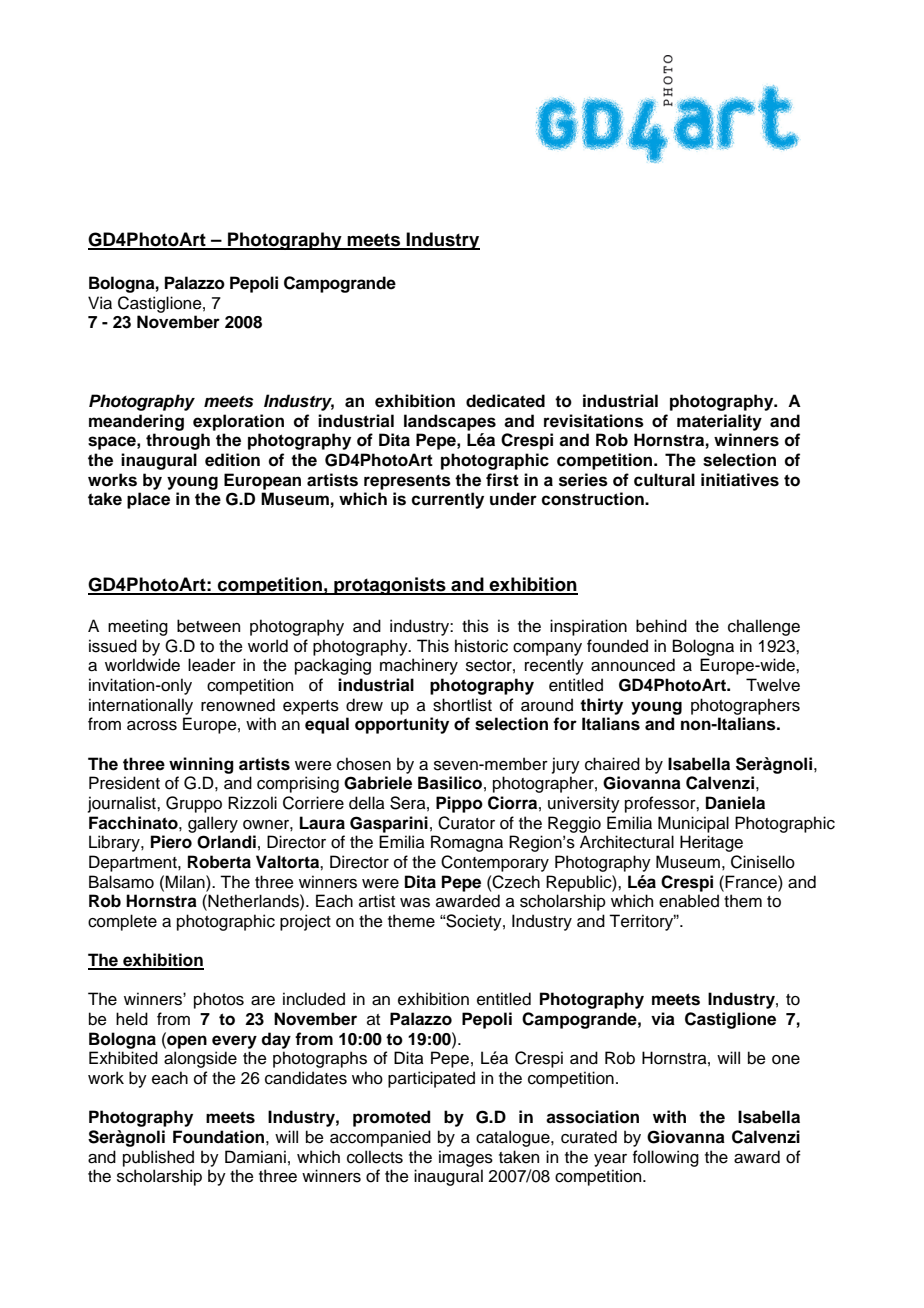  Describe the element at coordinates (719, 422) in the screenshot. I see `materiality` at that location.
